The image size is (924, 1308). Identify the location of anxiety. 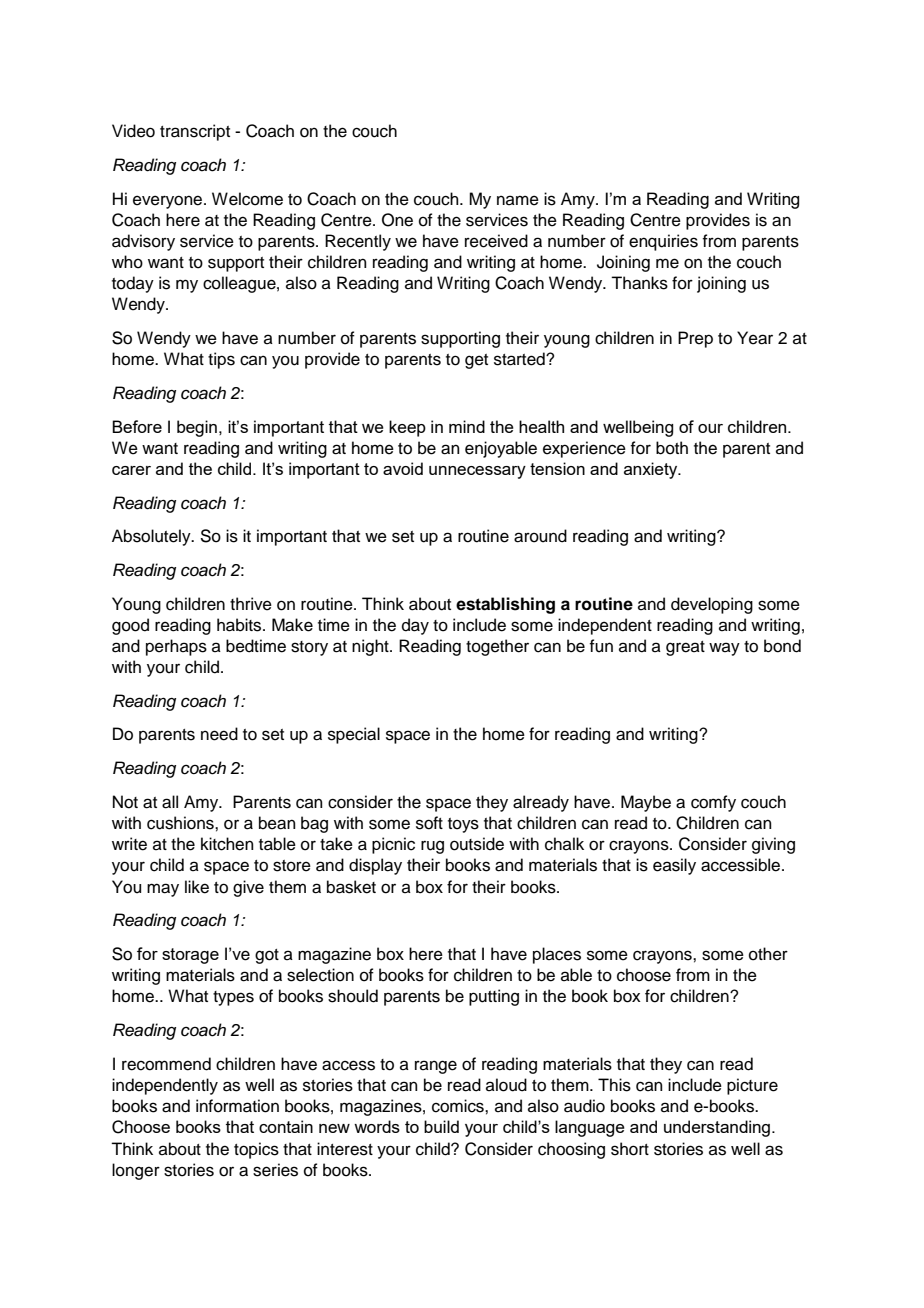
(652, 470).
